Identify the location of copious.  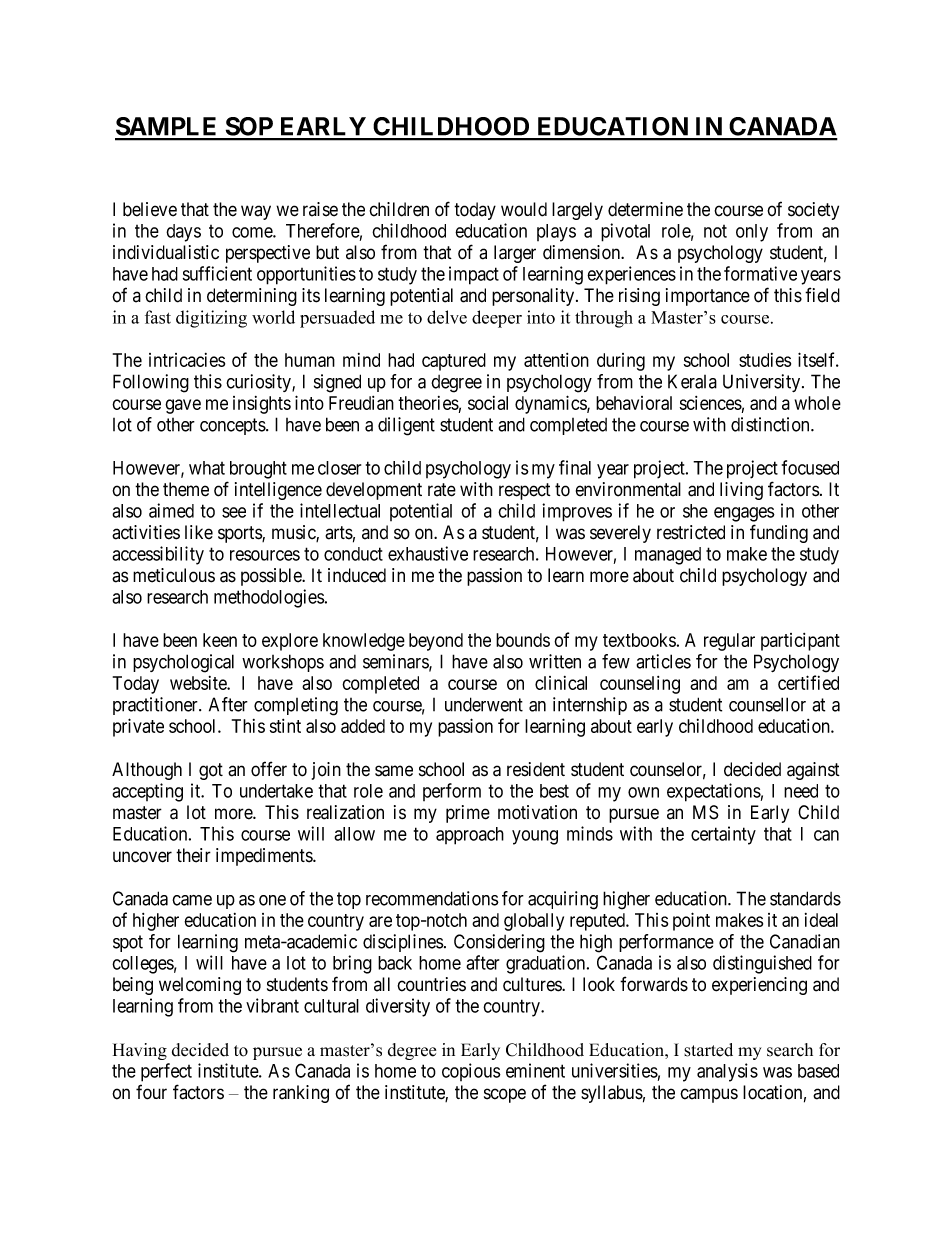
(471, 1072).
